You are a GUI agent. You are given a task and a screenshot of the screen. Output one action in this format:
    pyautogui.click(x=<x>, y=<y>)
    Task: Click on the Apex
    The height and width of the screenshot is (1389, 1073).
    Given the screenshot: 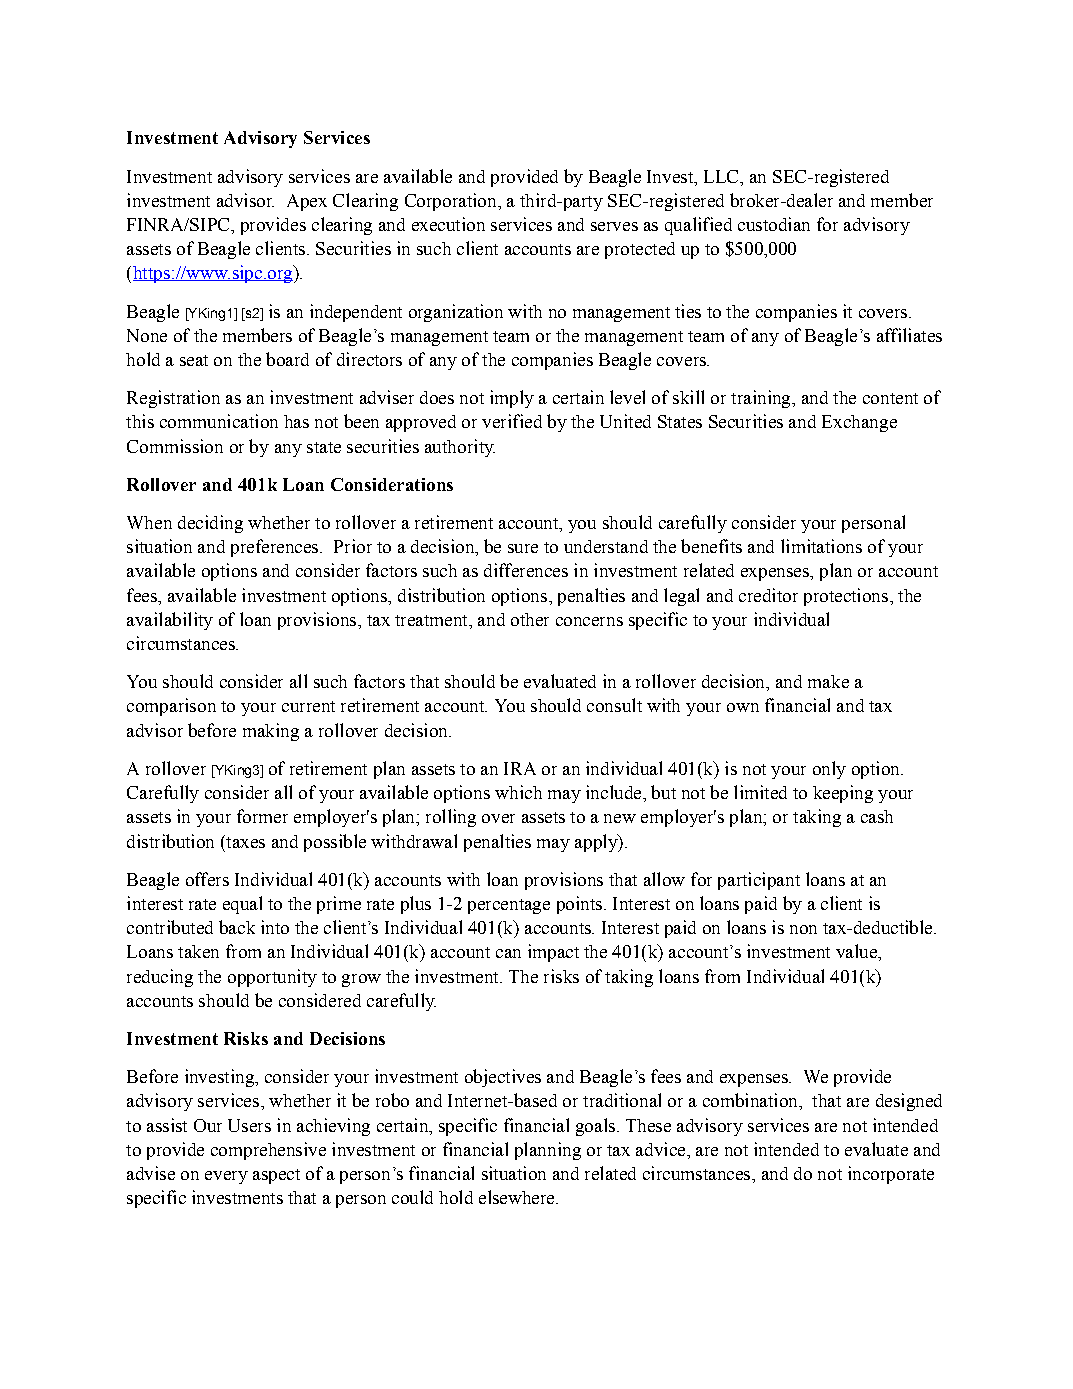 What is the action you would take?
    pyautogui.click(x=307, y=202)
